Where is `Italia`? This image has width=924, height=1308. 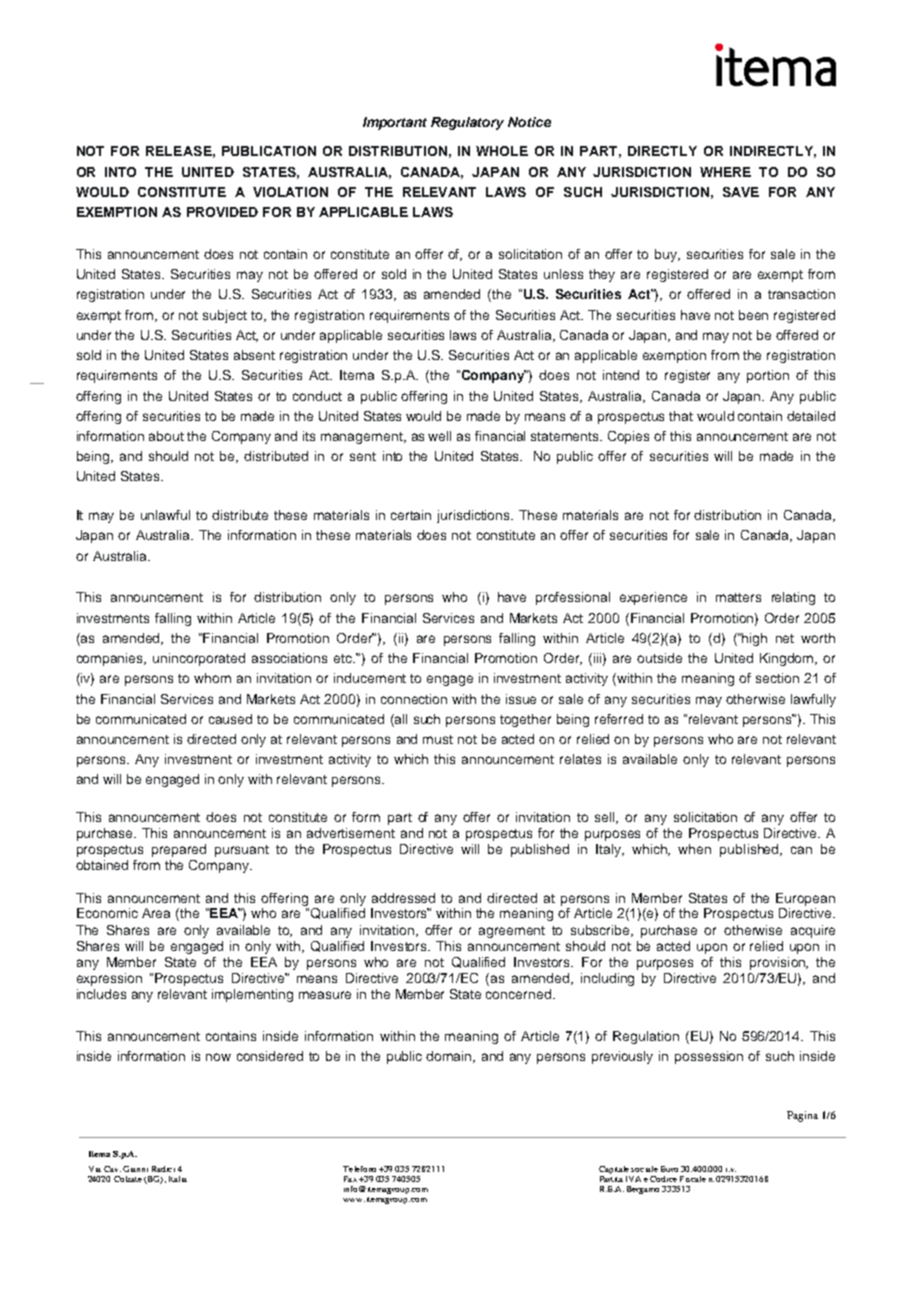 Italia is located at coordinates (178, 1179).
